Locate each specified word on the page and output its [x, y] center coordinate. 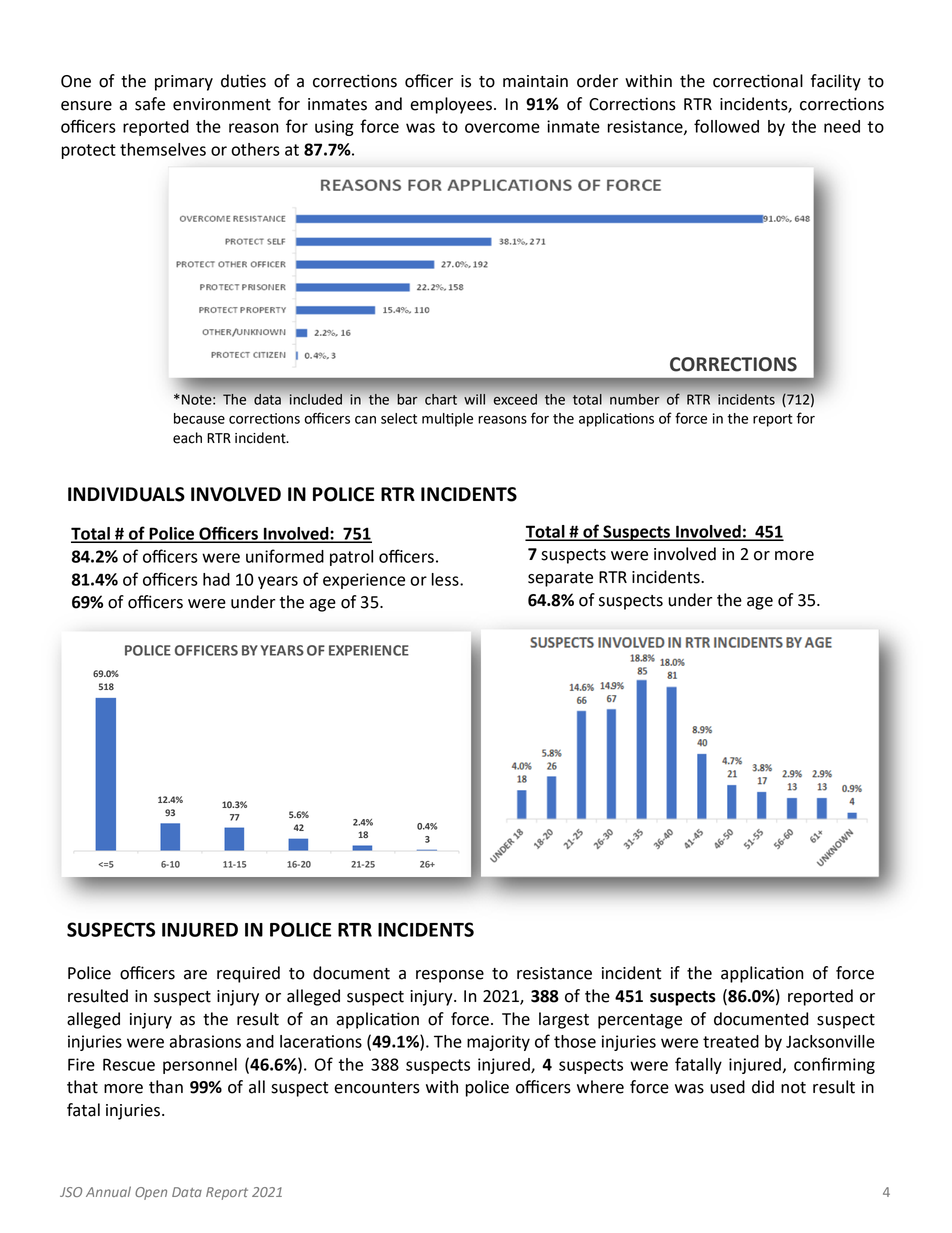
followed [726, 126]
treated [731, 1041]
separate [560, 579]
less [446, 579]
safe [150, 104]
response [450, 976]
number [634, 399]
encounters [377, 1088]
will [474, 399]
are [195, 975]
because [199, 418]
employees [451, 105]
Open [151, 1193]
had [216, 579]
